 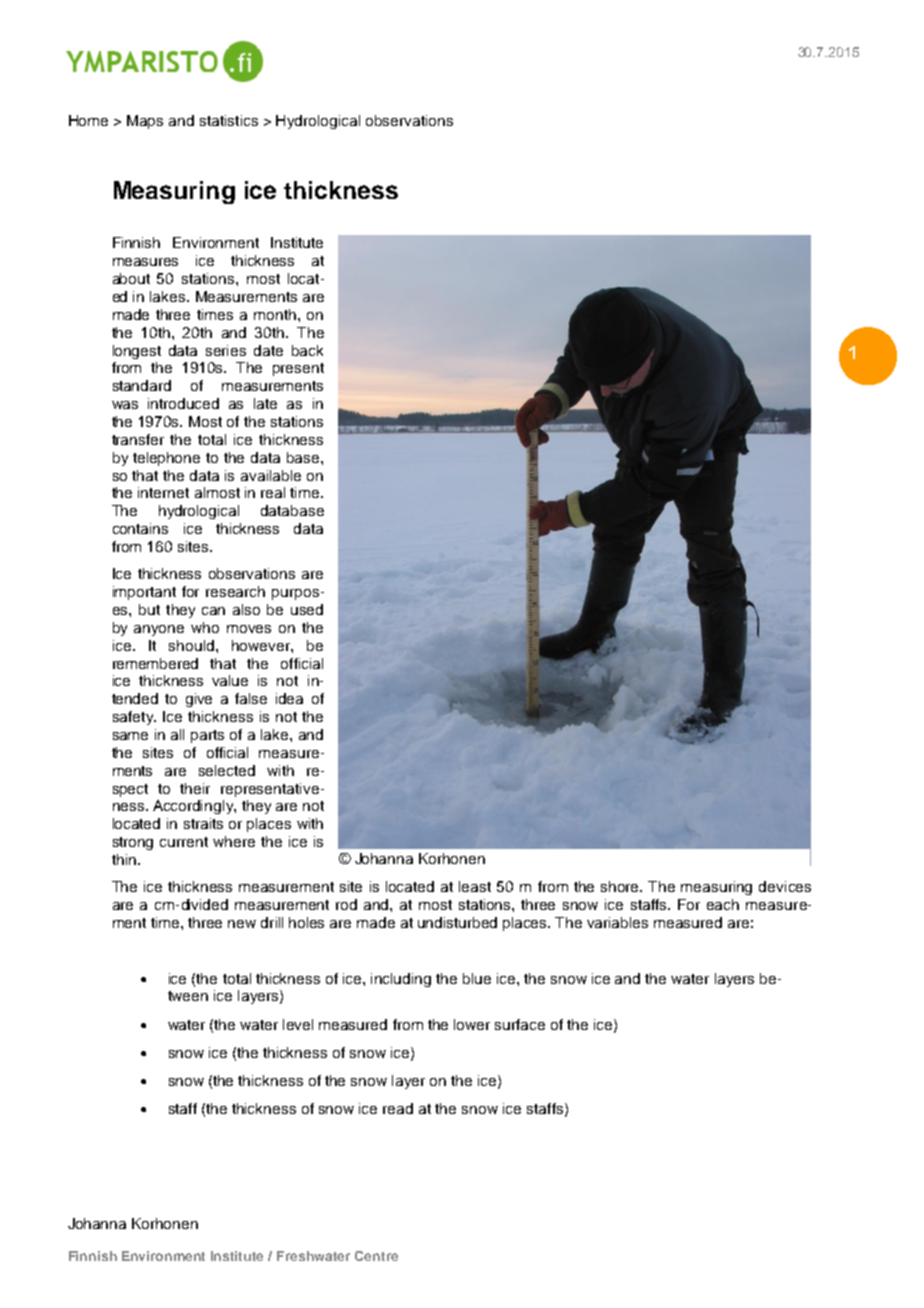 I want to click on surface, so click(x=520, y=1024).
